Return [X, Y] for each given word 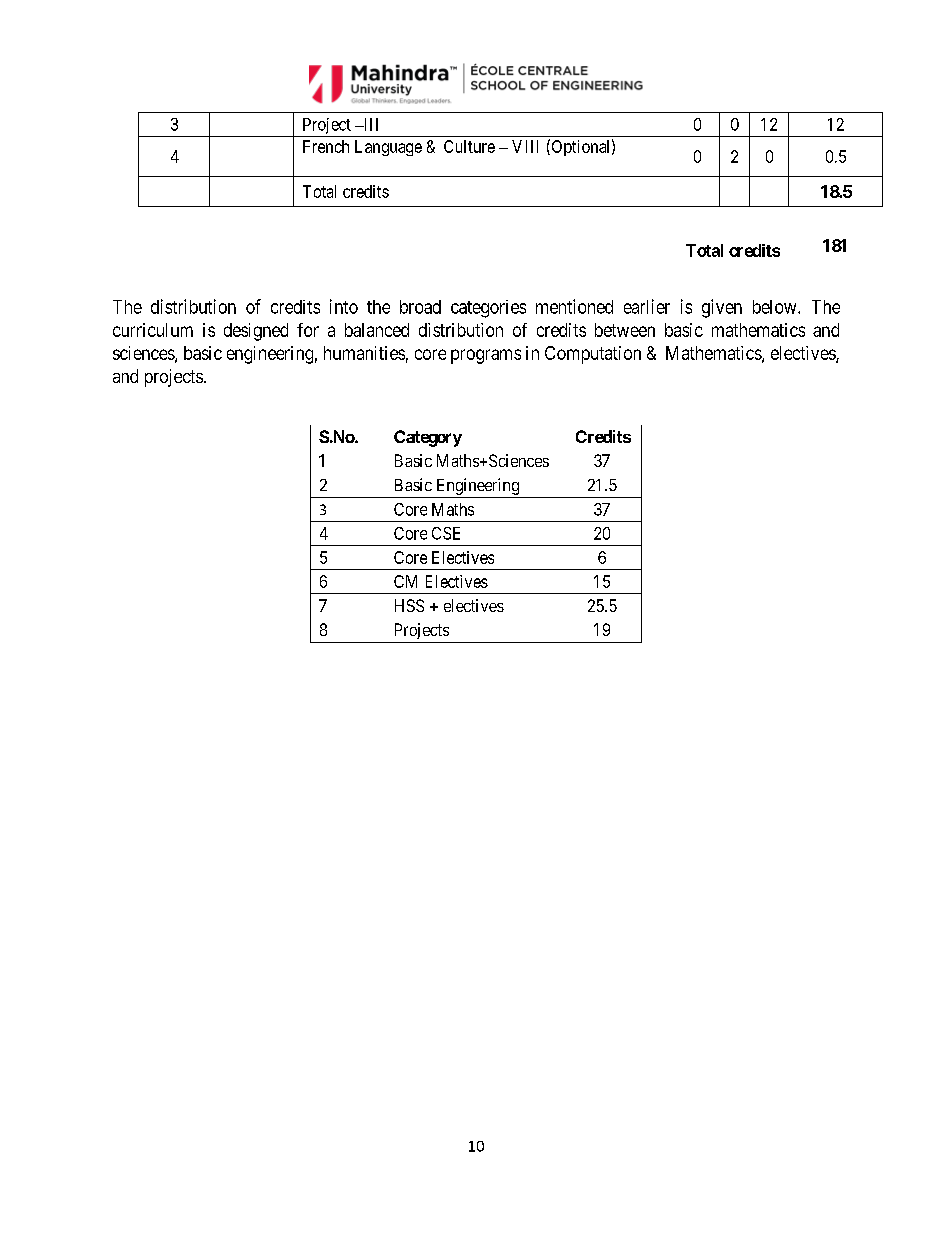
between [625, 330]
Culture [469, 146]
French [326, 146]
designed [256, 332]
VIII [525, 146]
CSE [446, 533]
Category [428, 438]
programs [486, 356]
